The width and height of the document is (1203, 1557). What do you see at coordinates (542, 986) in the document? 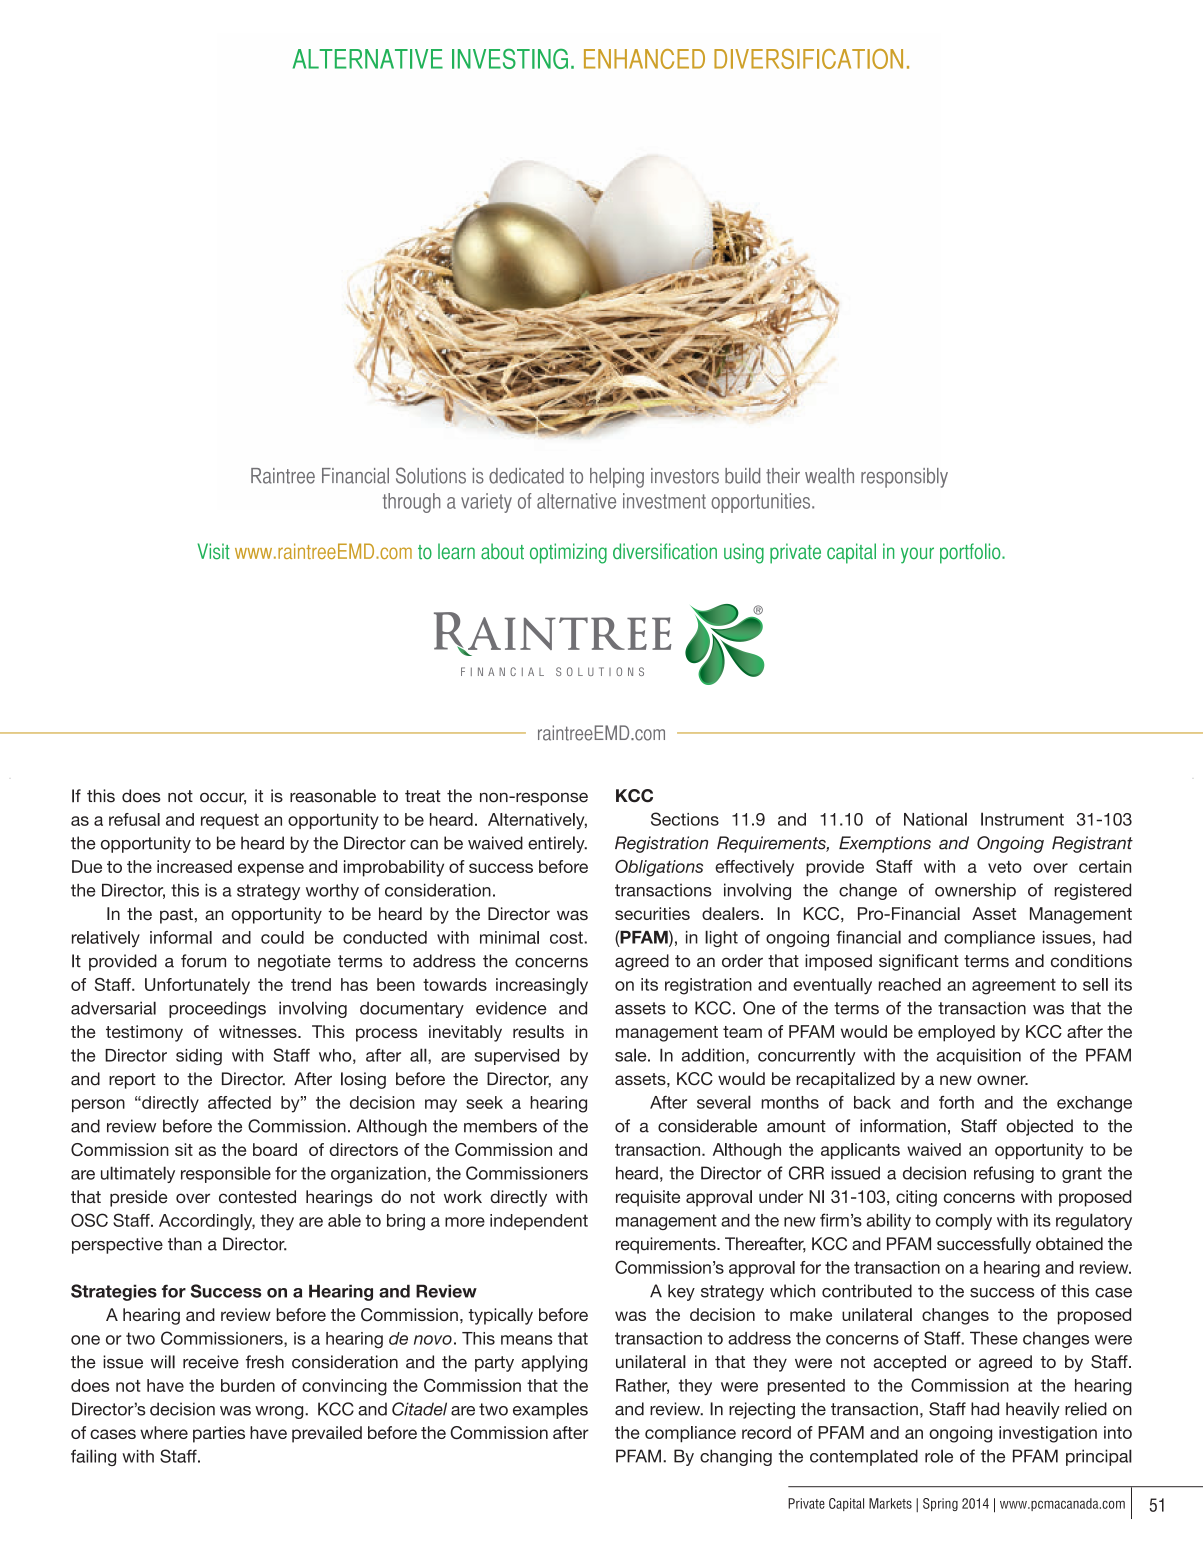
I see `increasingly` at bounding box center [542, 986].
